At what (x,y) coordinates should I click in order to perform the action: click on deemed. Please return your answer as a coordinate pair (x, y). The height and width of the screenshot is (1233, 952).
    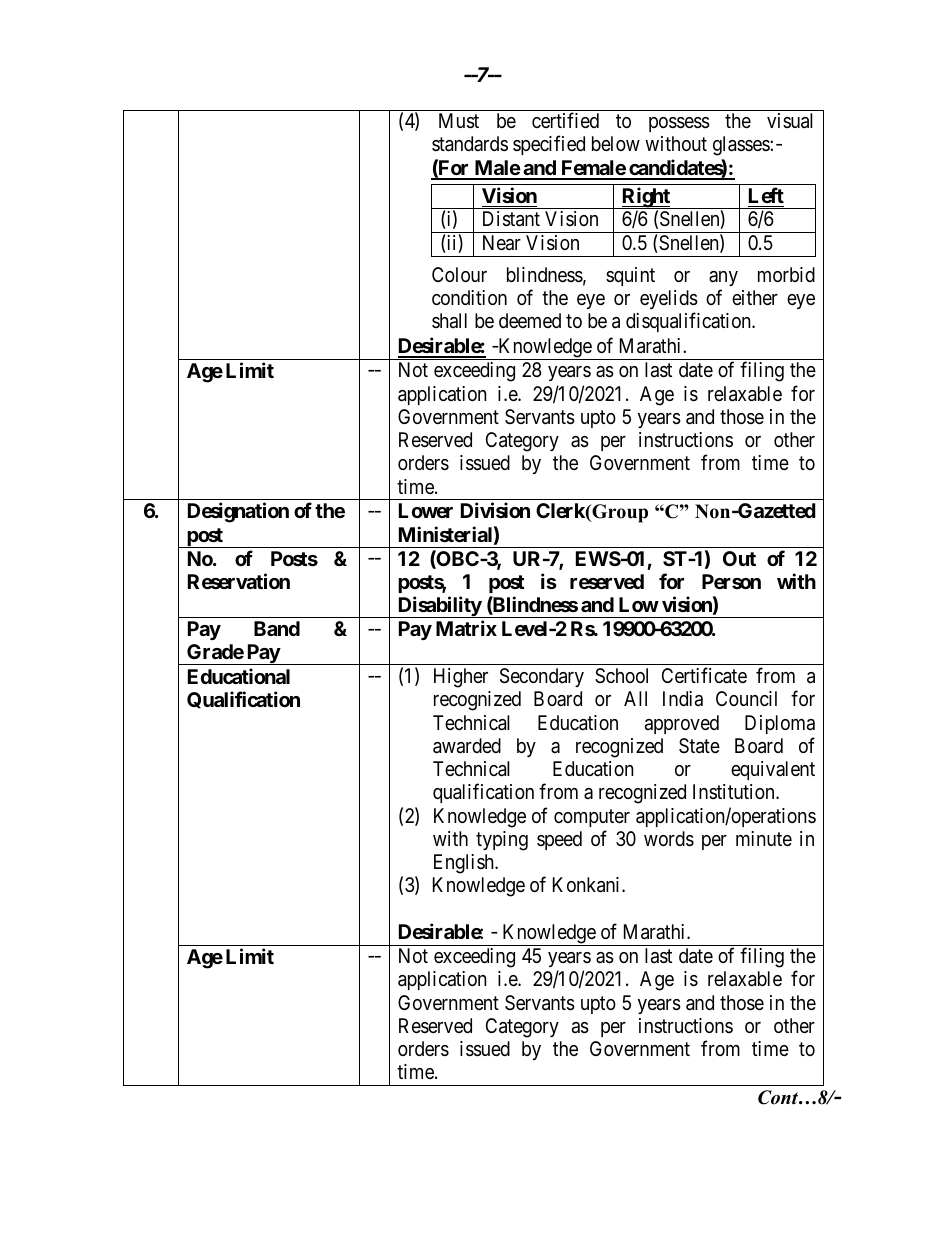
    Looking at the image, I should click on (530, 320).
